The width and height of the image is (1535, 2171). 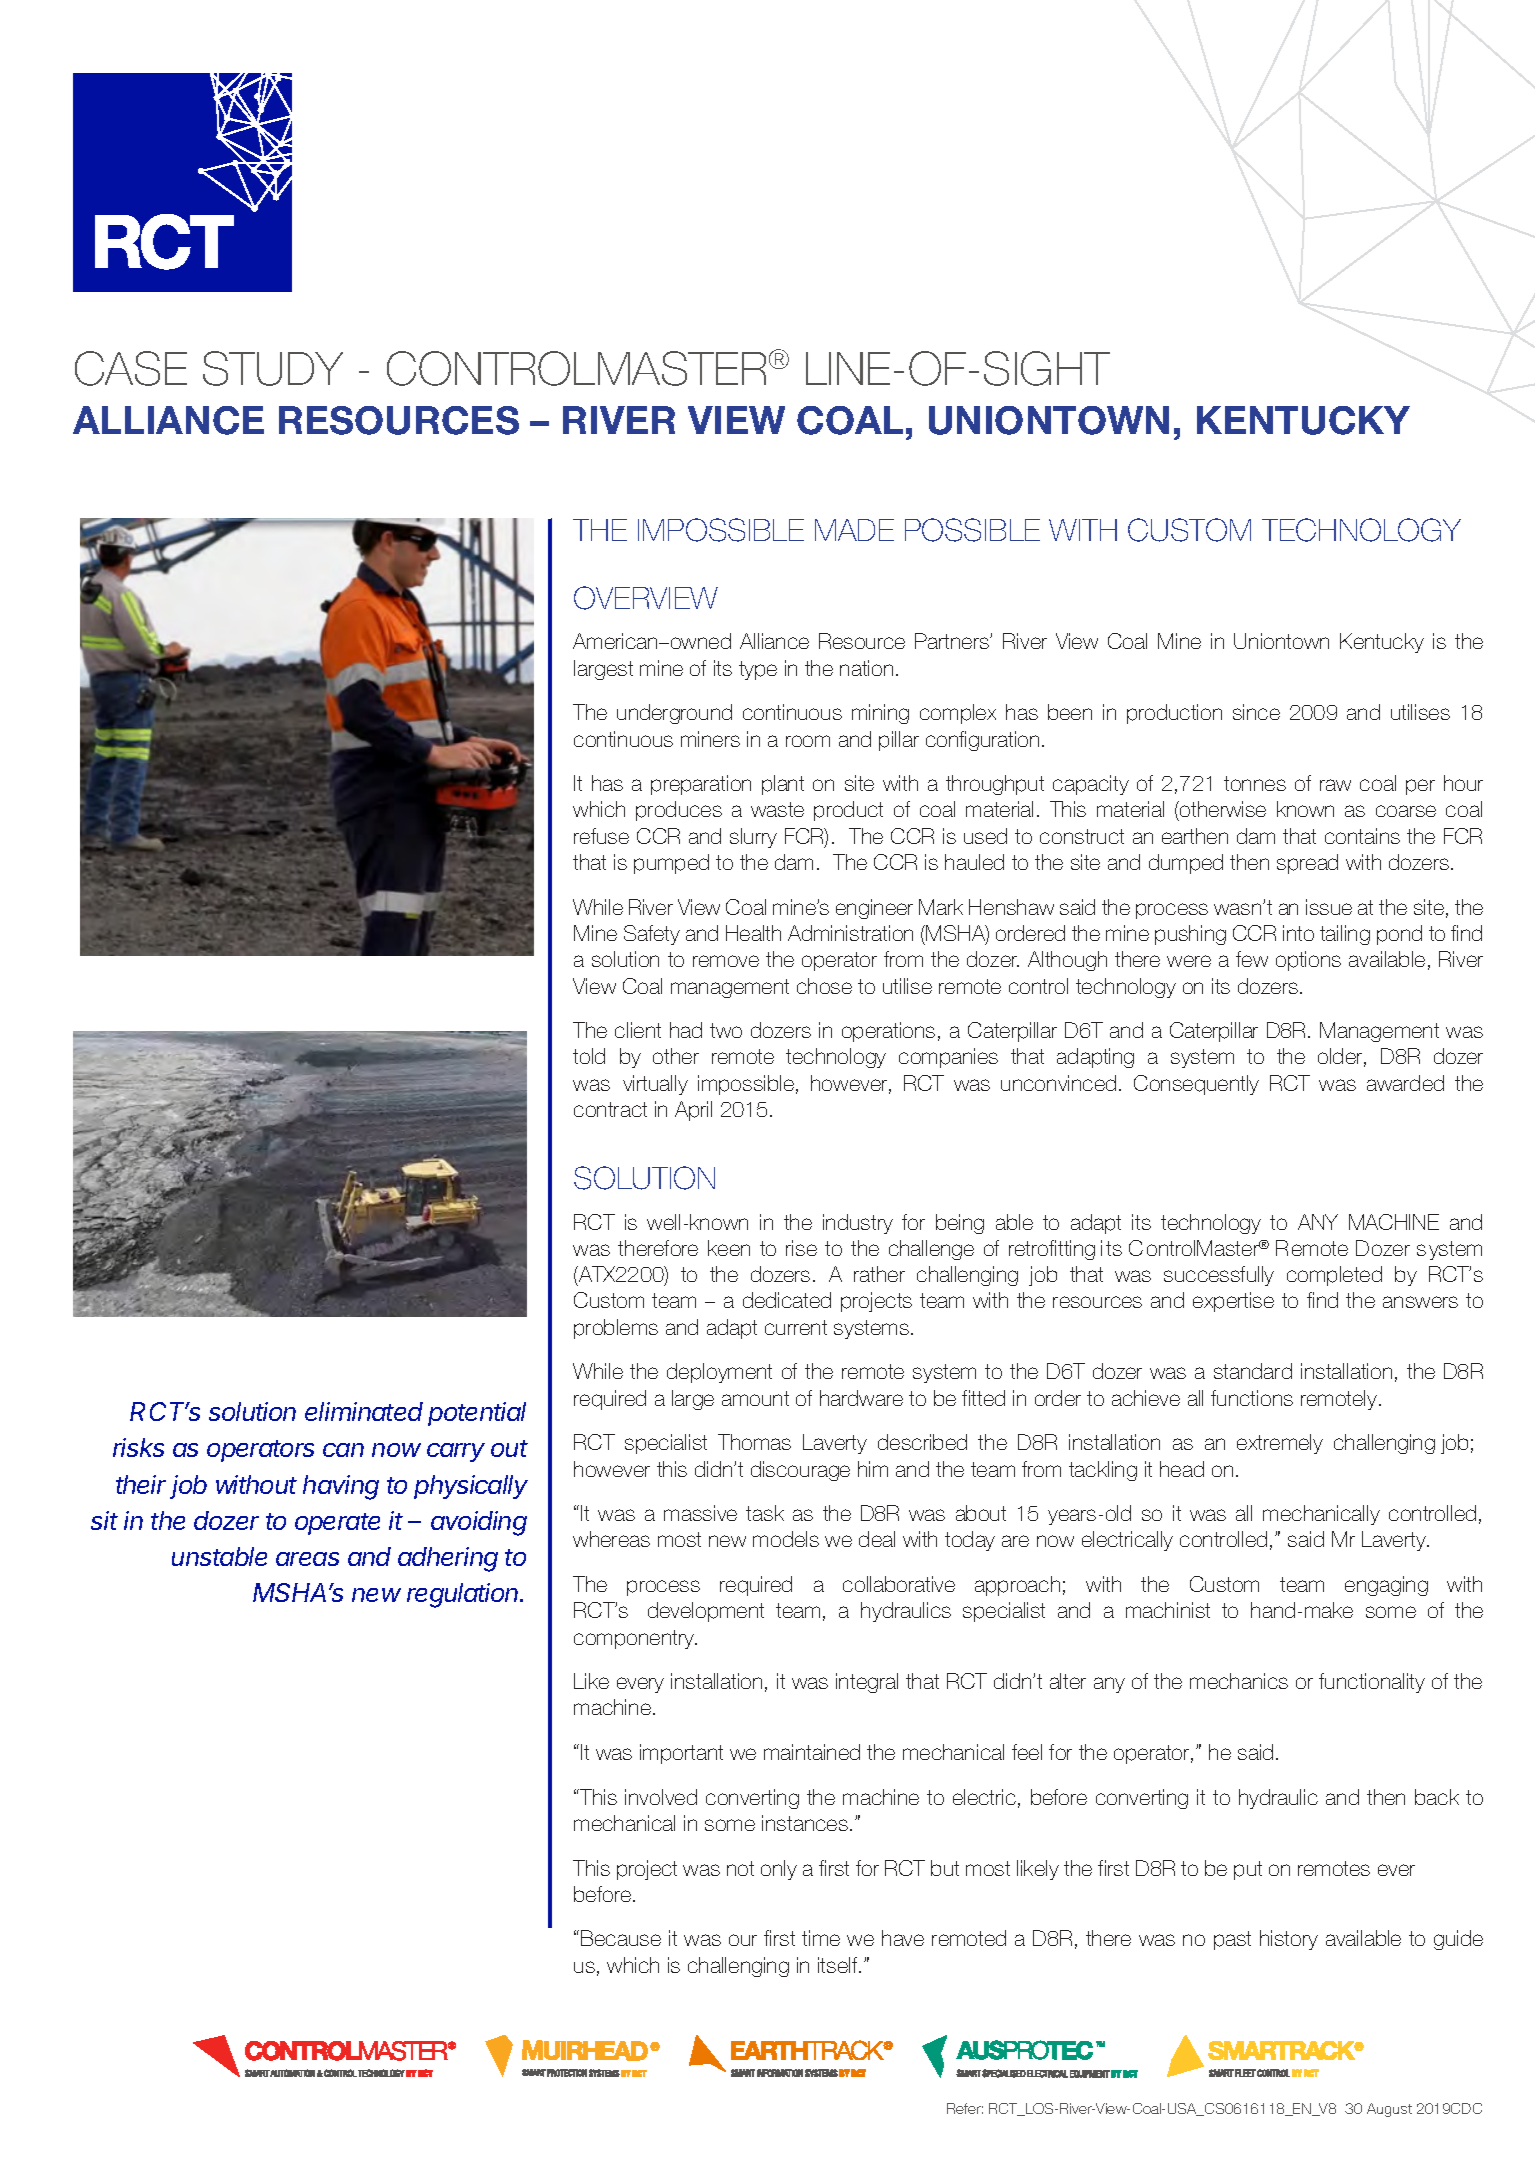 I want to click on STUDY, so click(x=273, y=368).
